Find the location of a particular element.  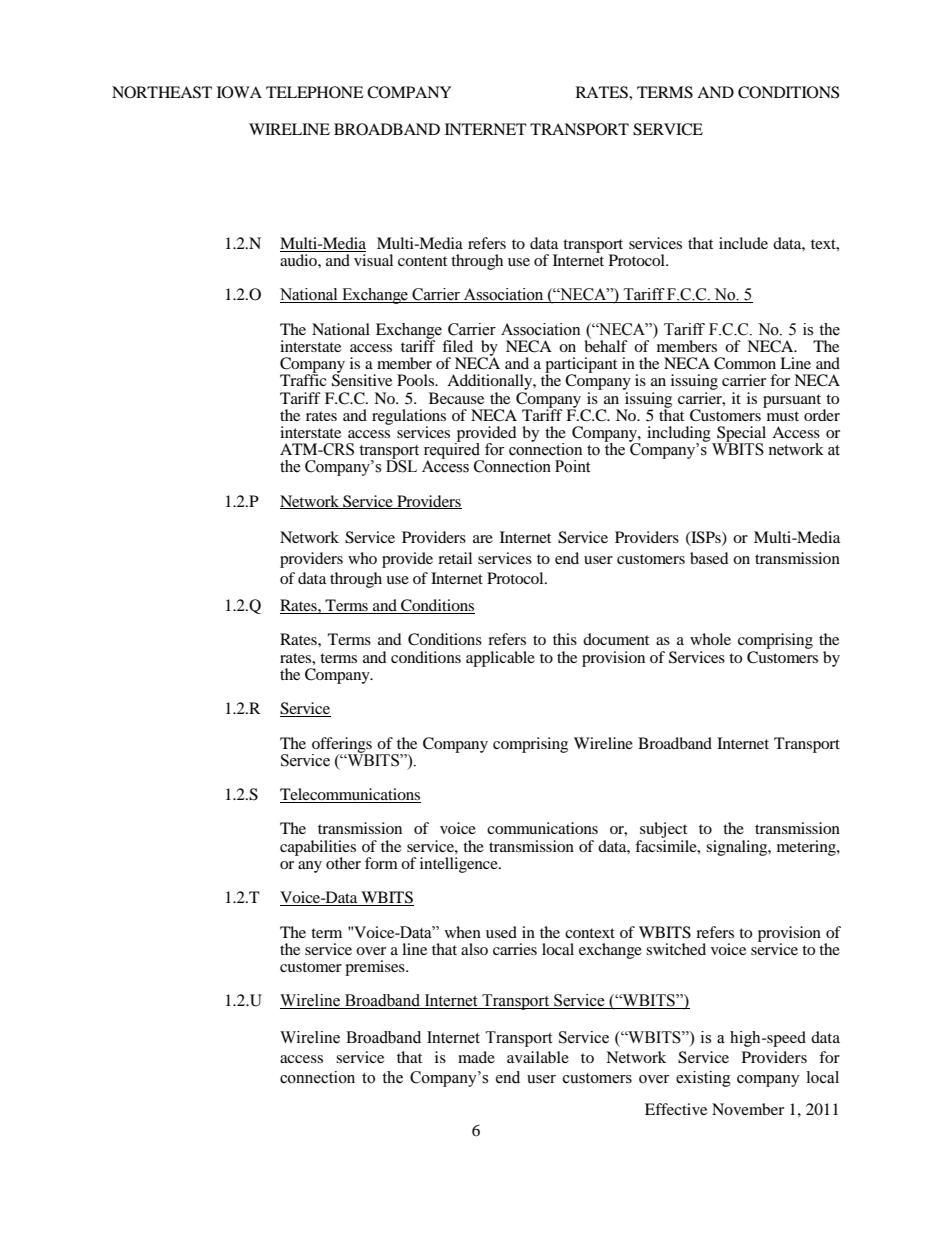

offerings is located at coordinates (342, 746).
